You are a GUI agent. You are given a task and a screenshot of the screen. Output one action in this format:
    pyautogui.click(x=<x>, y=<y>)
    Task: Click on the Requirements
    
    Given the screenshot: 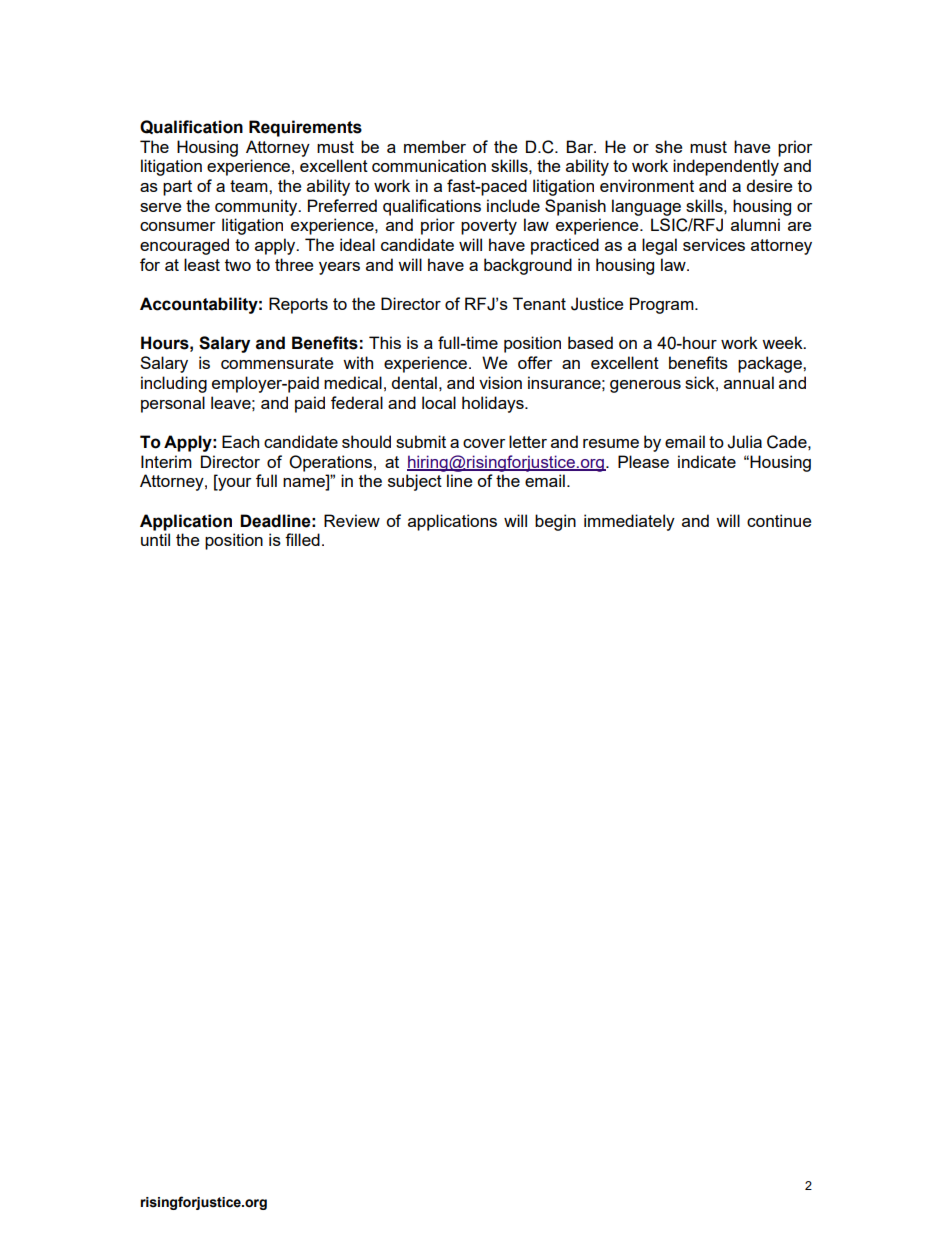 What is the action you would take?
    pyautogui.click(x=305, y=128)
